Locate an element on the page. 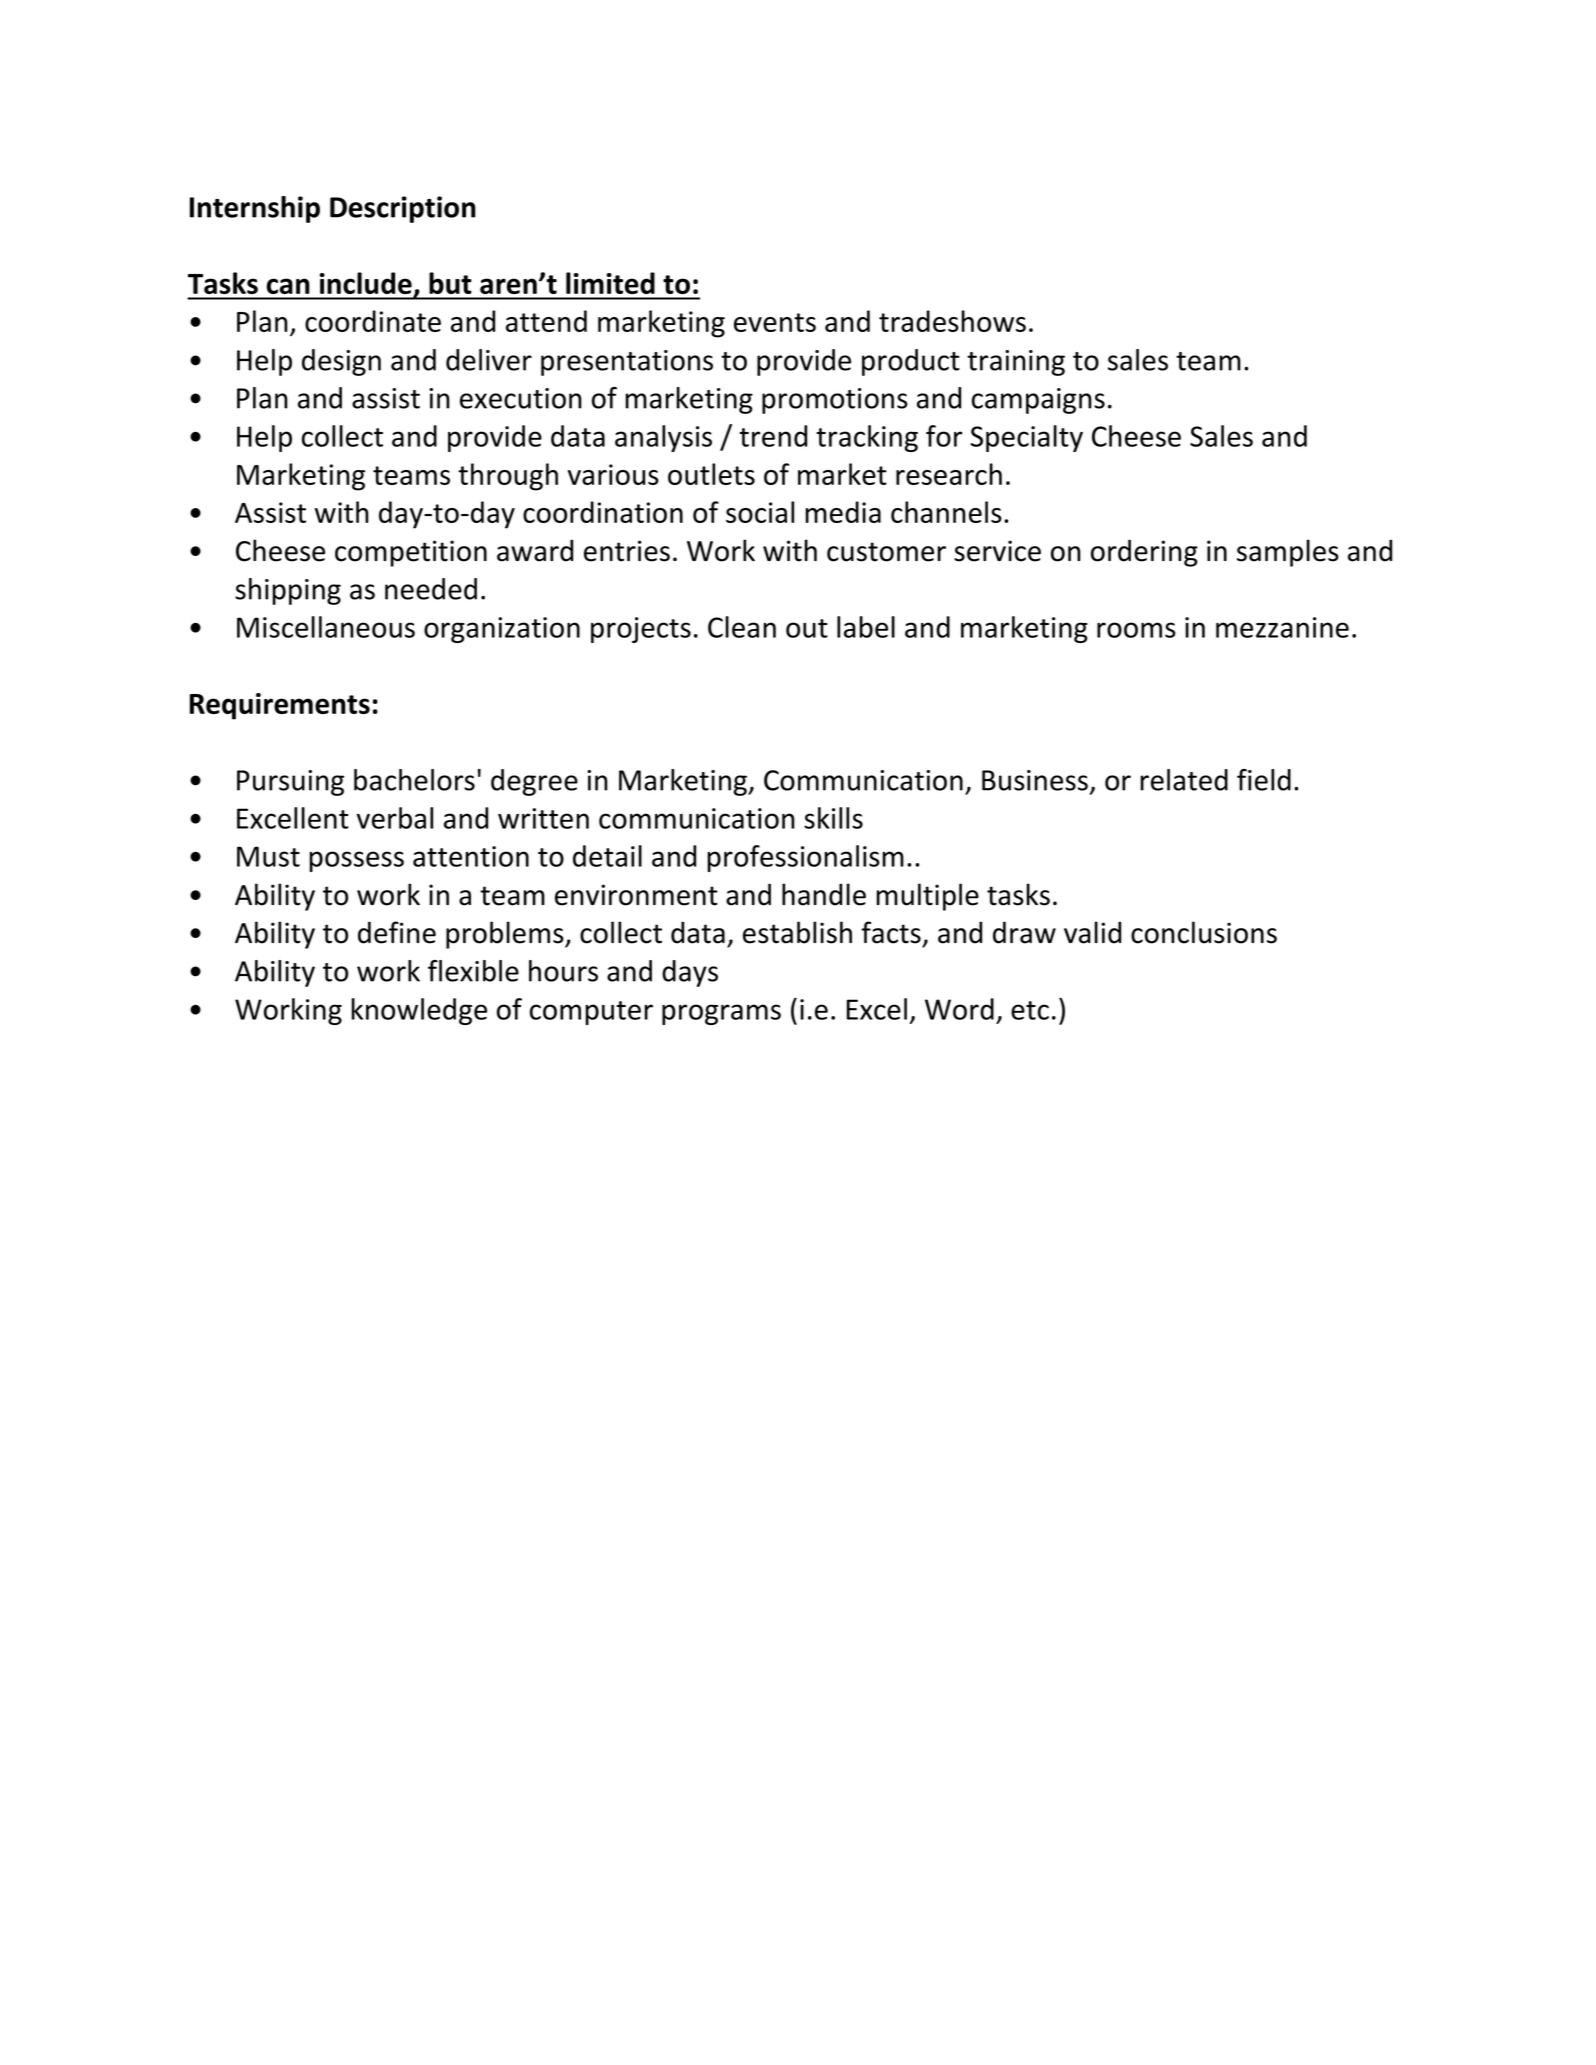 This image has height=2065, width=1596. related is located at coordinates (1184, 780).
